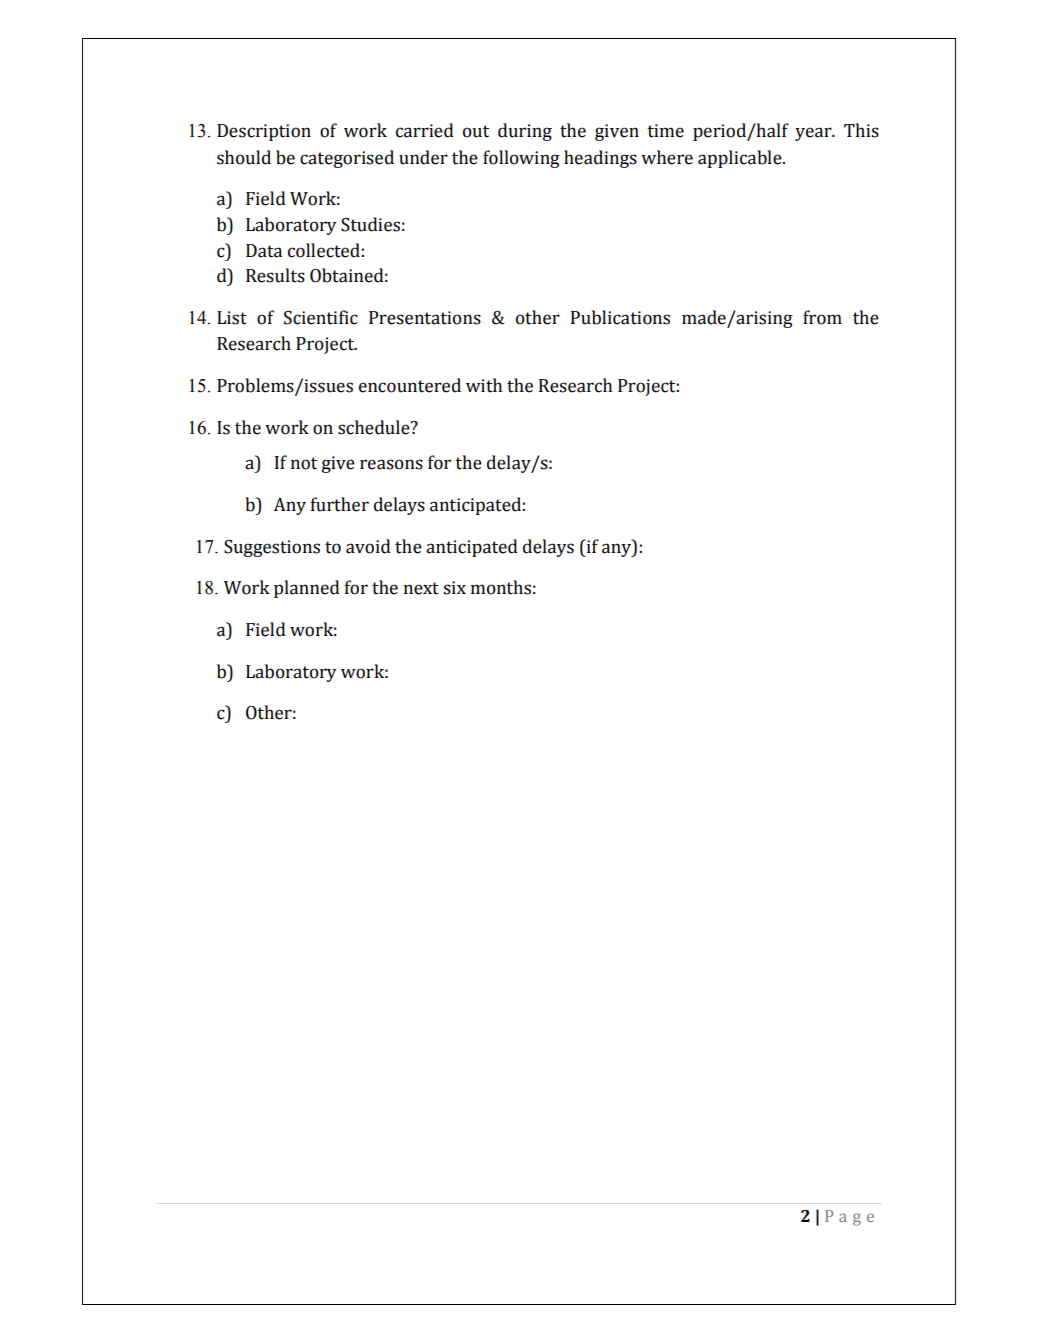  Describe the element at coordinates (264, 132) in the screenshot. I see `Description` at that location.
